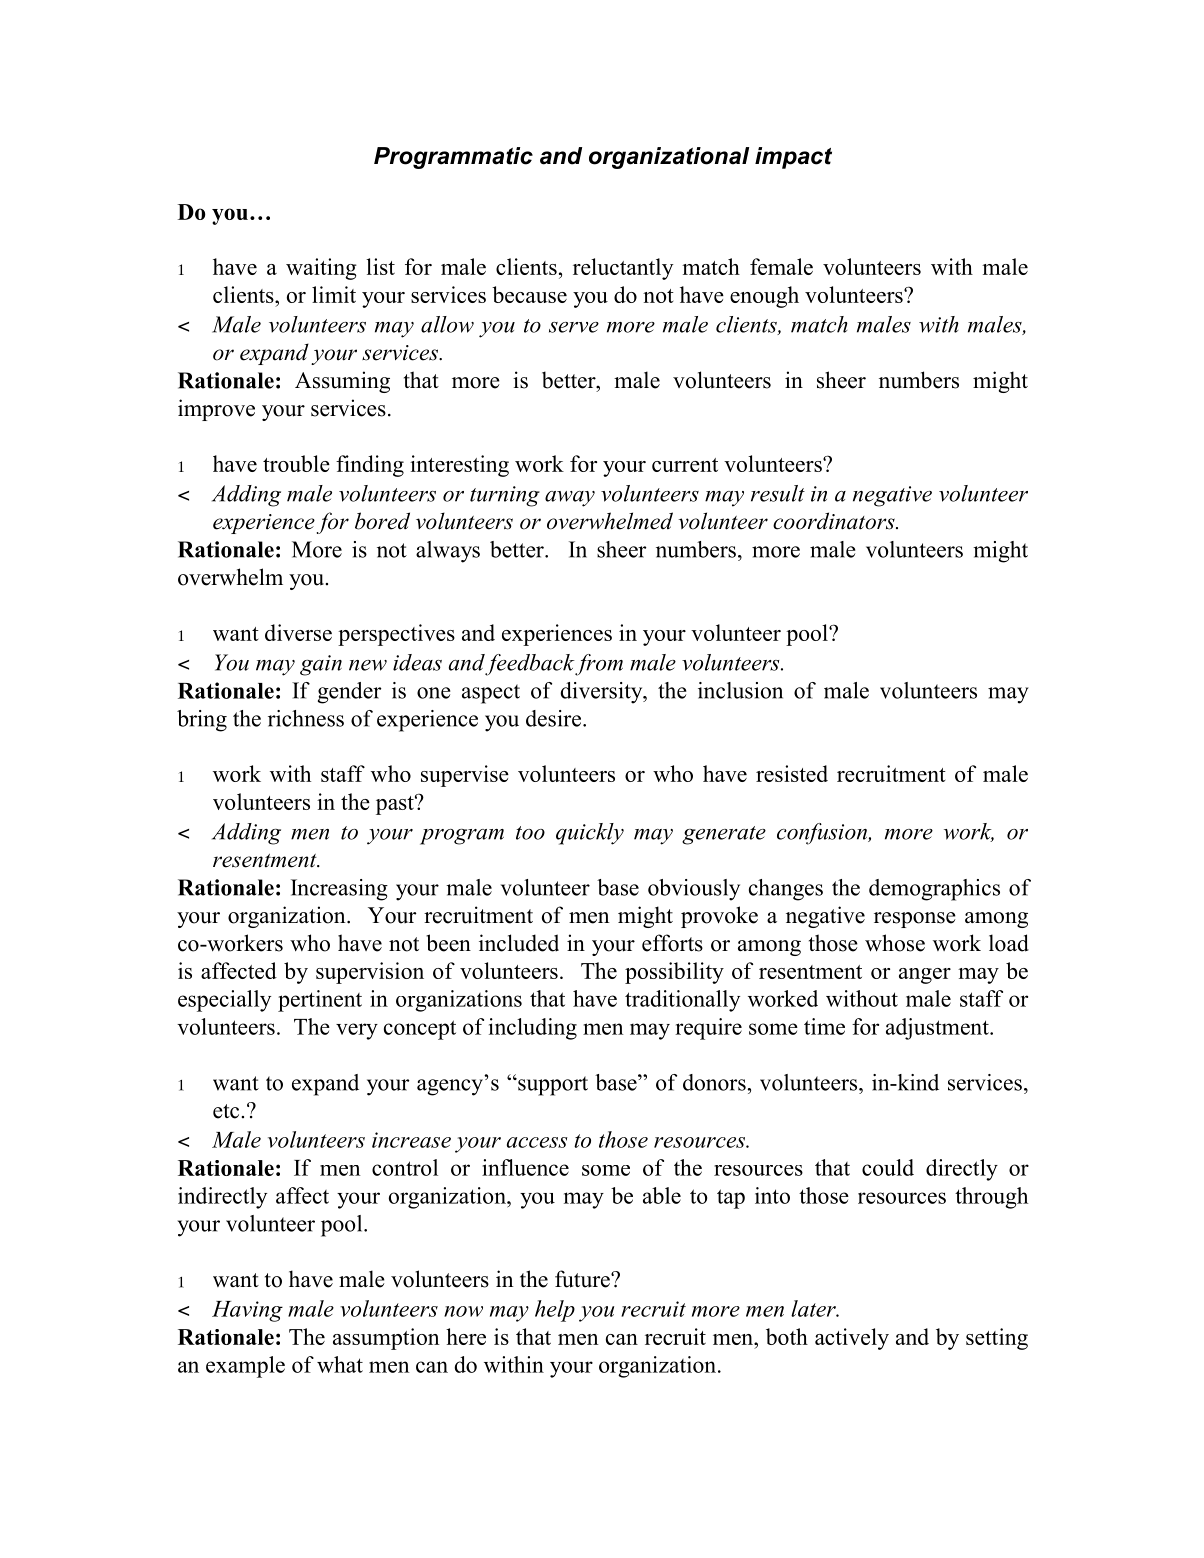 The image size is (1204, 1558). What do you see at coordinates (306, 718) in the page?
I see `richness` at bounding box center [306, 718].
